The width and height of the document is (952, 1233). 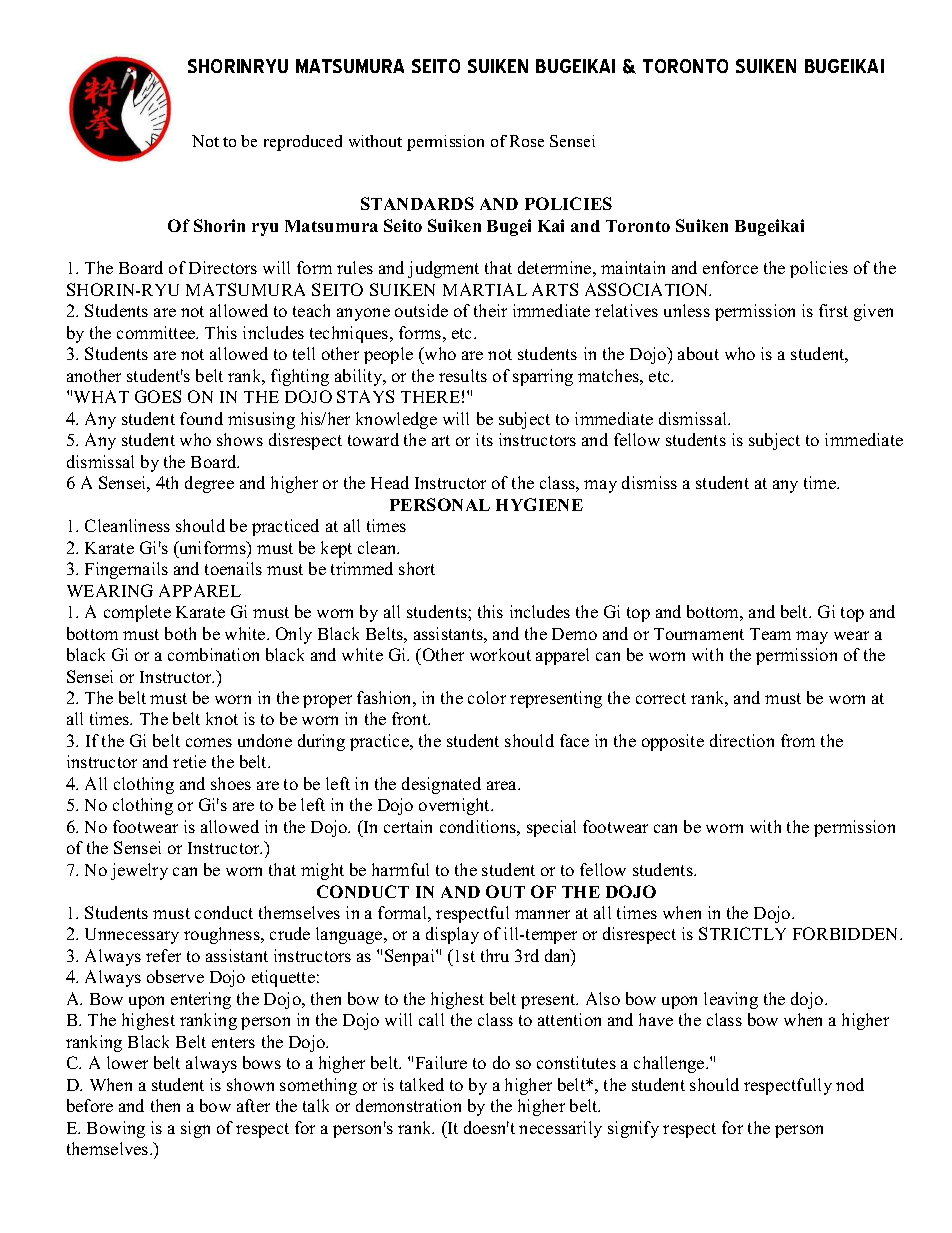 I want to click on after, so click(x=253, y=1105).
